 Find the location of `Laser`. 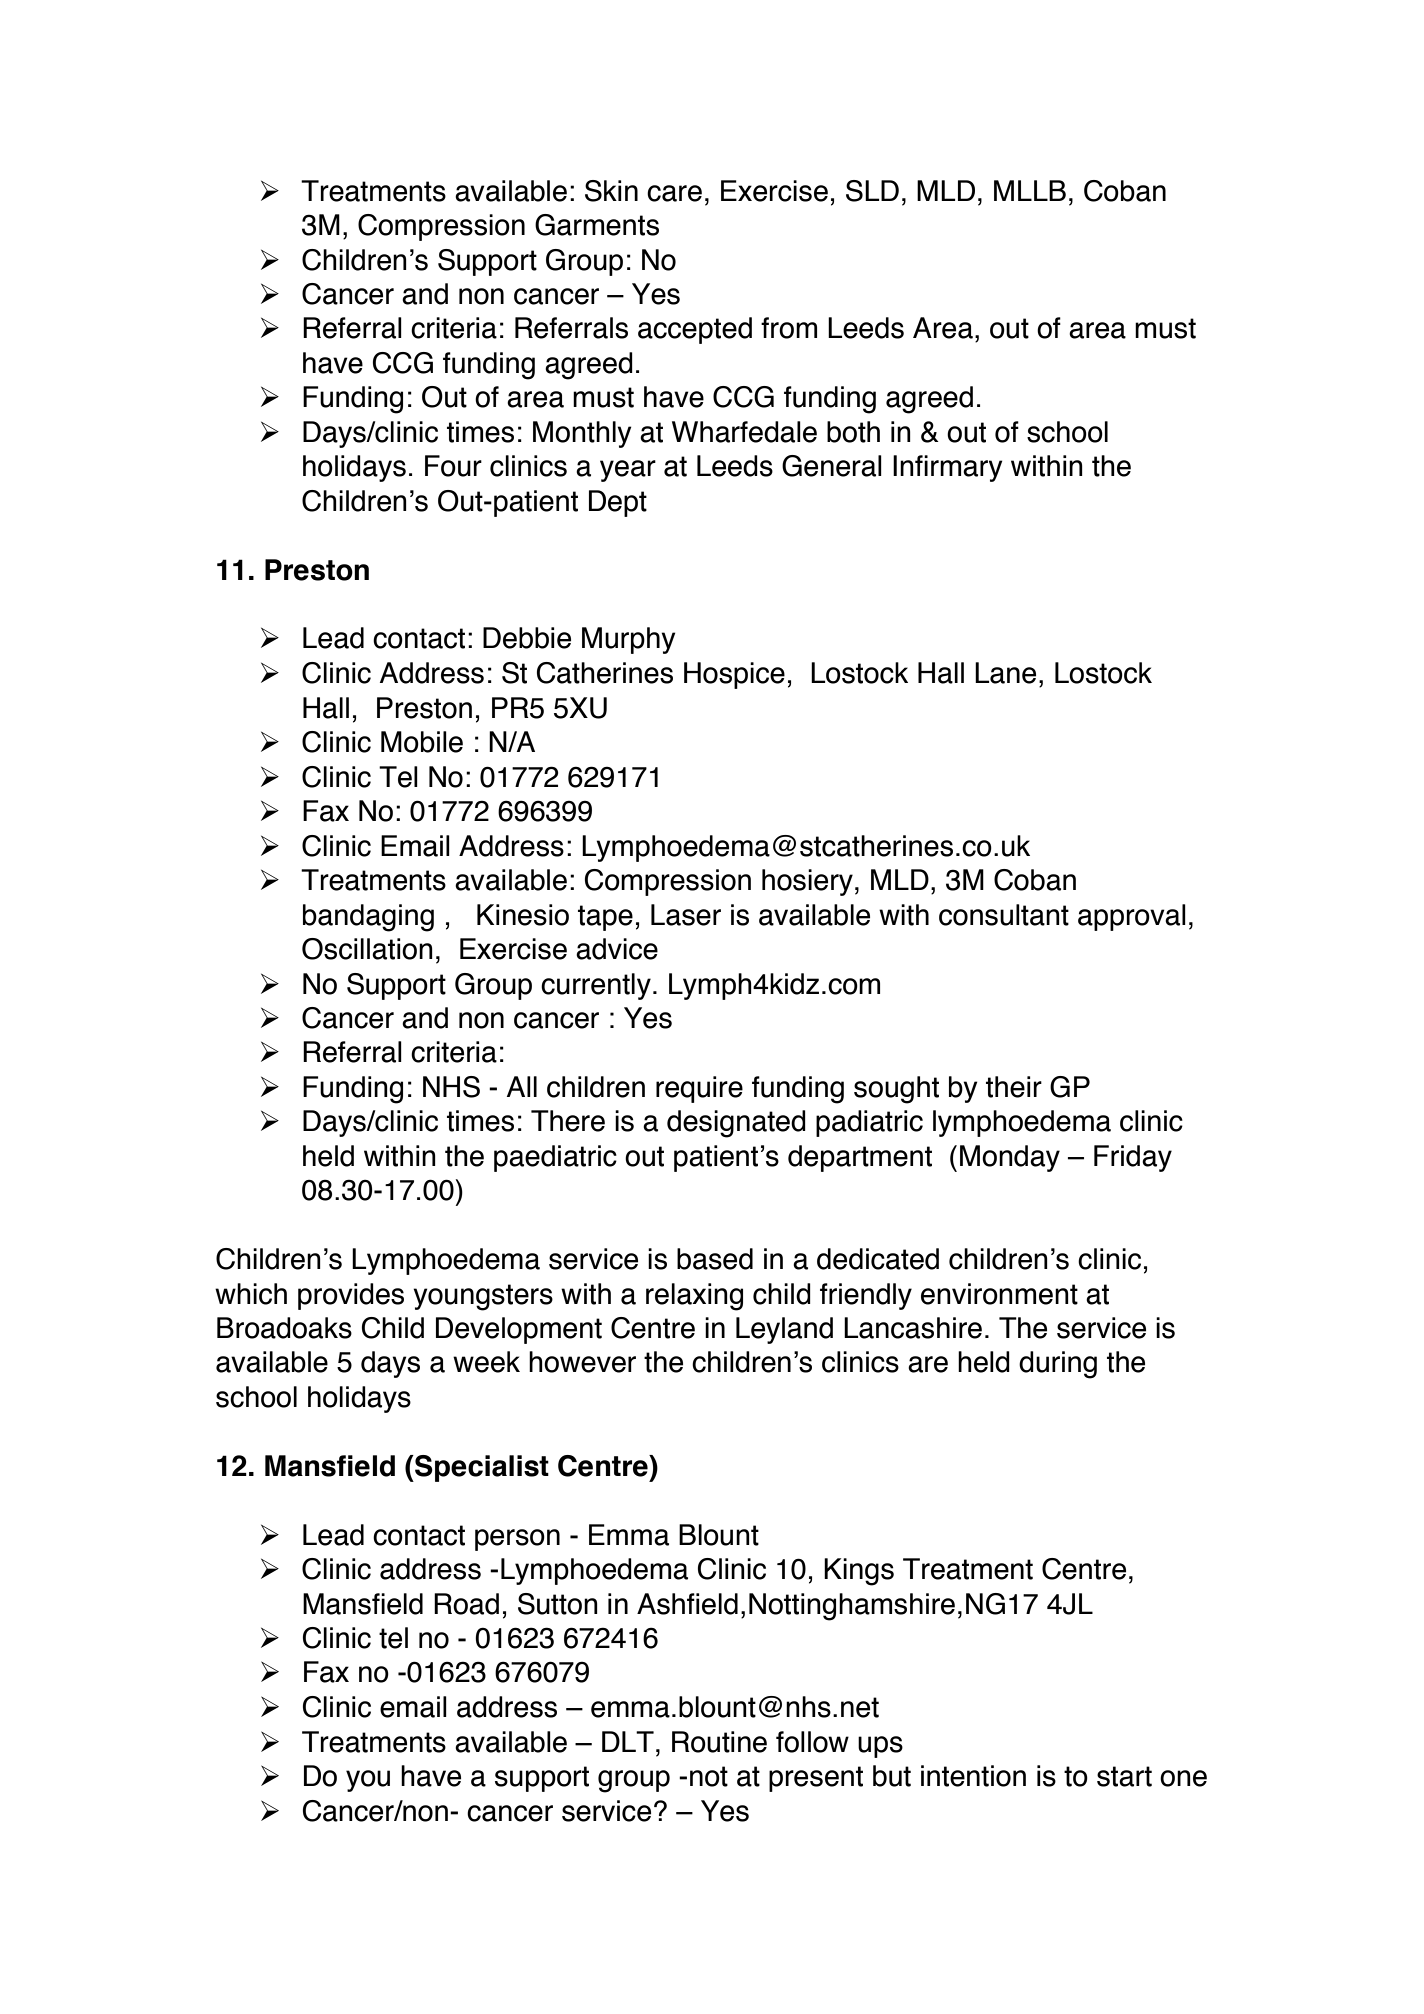

Laser is located at coordinates (686, 915).
